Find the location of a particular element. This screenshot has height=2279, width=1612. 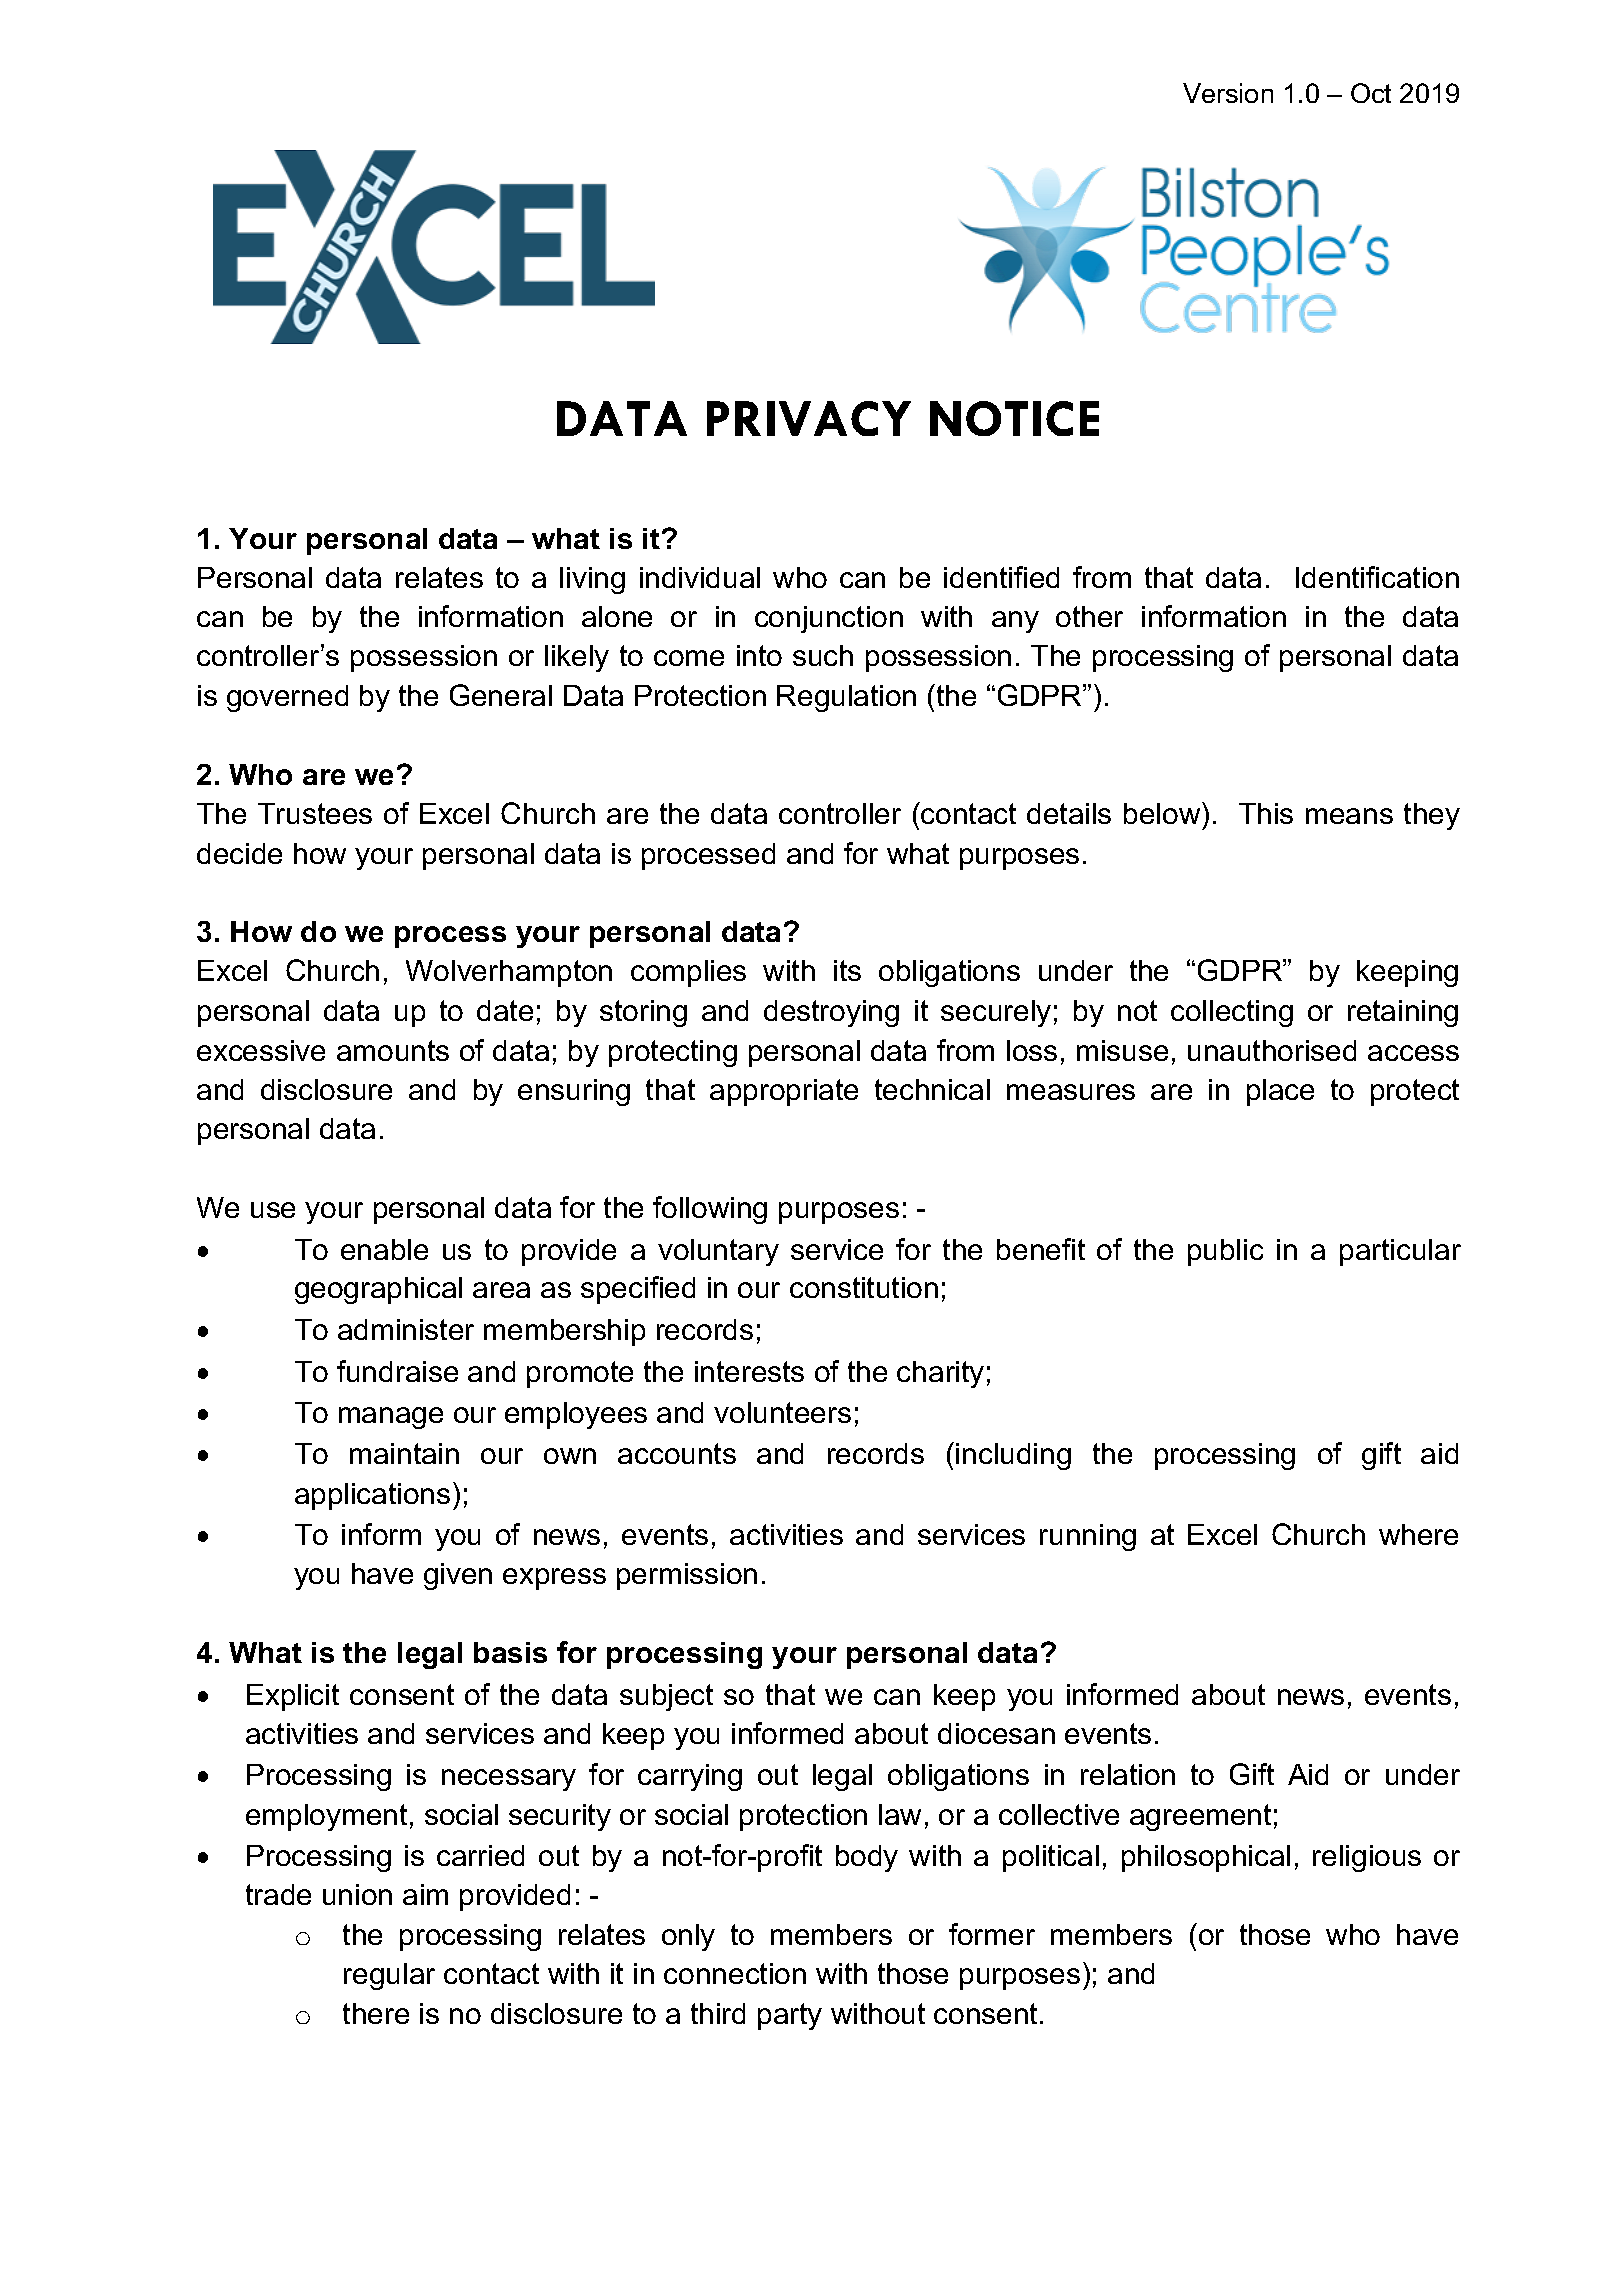

regular is located at coordinates (389, 1976).
